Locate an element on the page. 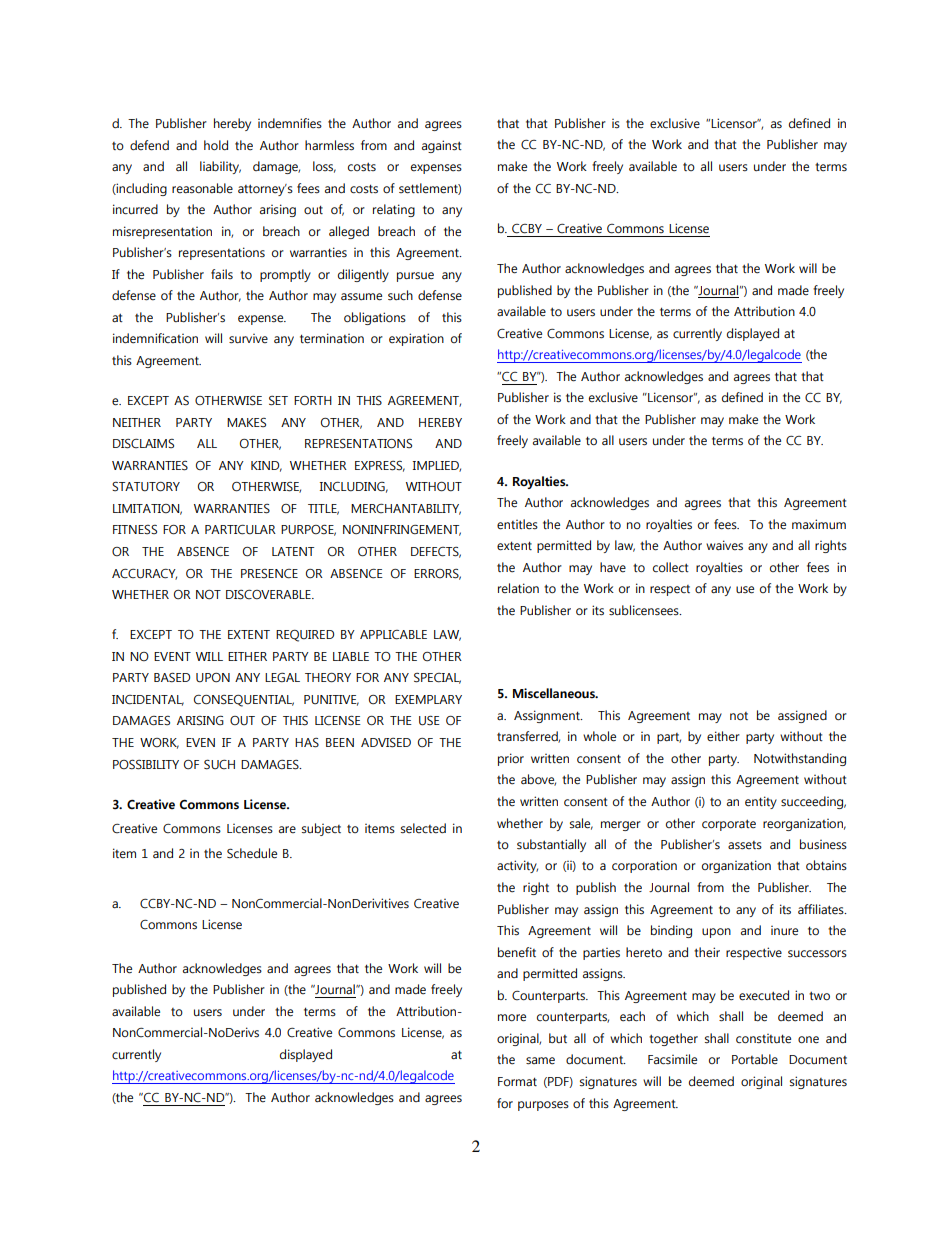  maximum is located at coordinates (819, 524).
